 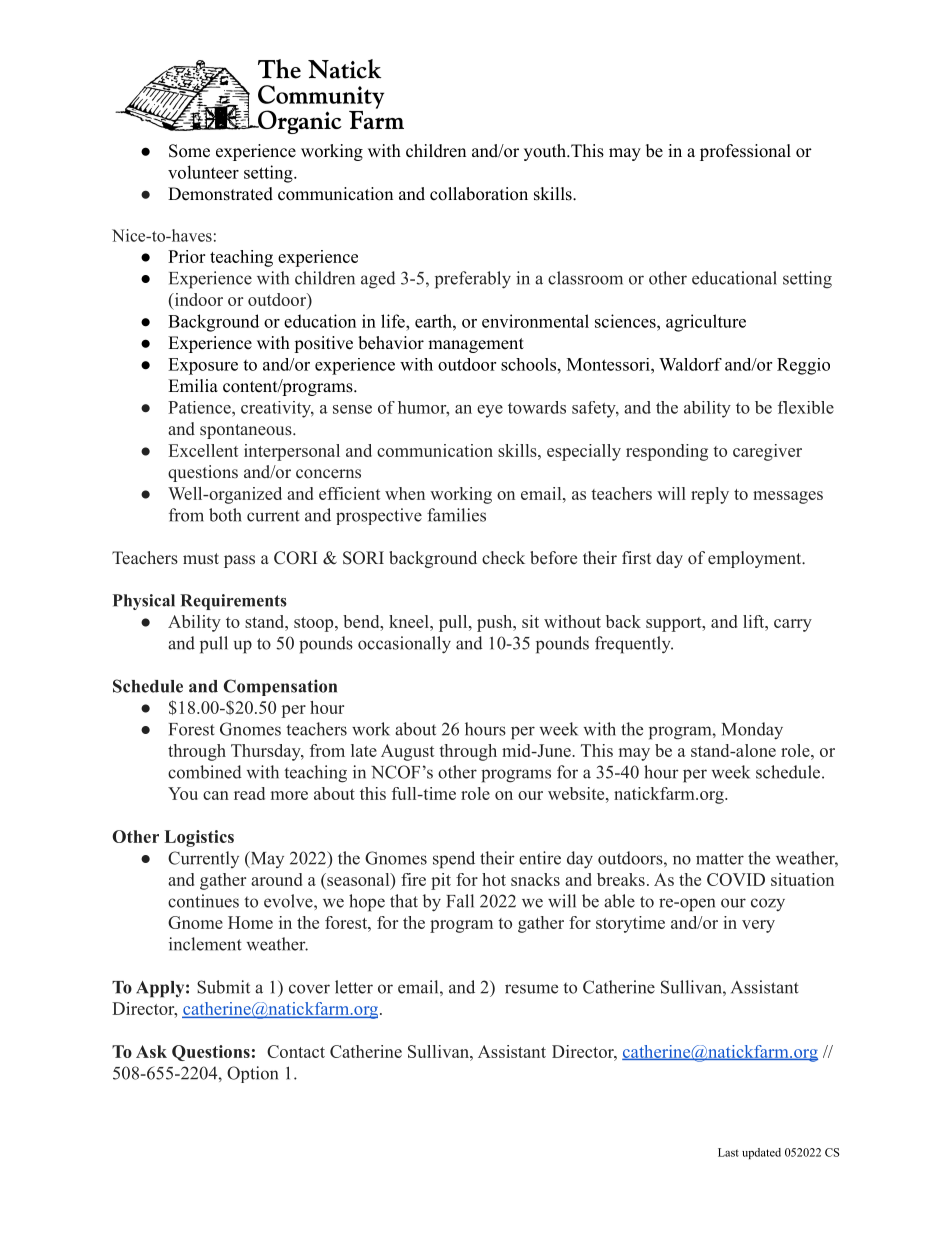 What do you see at coordinates (220, 194) in the screenshot?
I see `Demonstrated` at bounding box center [220, 194].
